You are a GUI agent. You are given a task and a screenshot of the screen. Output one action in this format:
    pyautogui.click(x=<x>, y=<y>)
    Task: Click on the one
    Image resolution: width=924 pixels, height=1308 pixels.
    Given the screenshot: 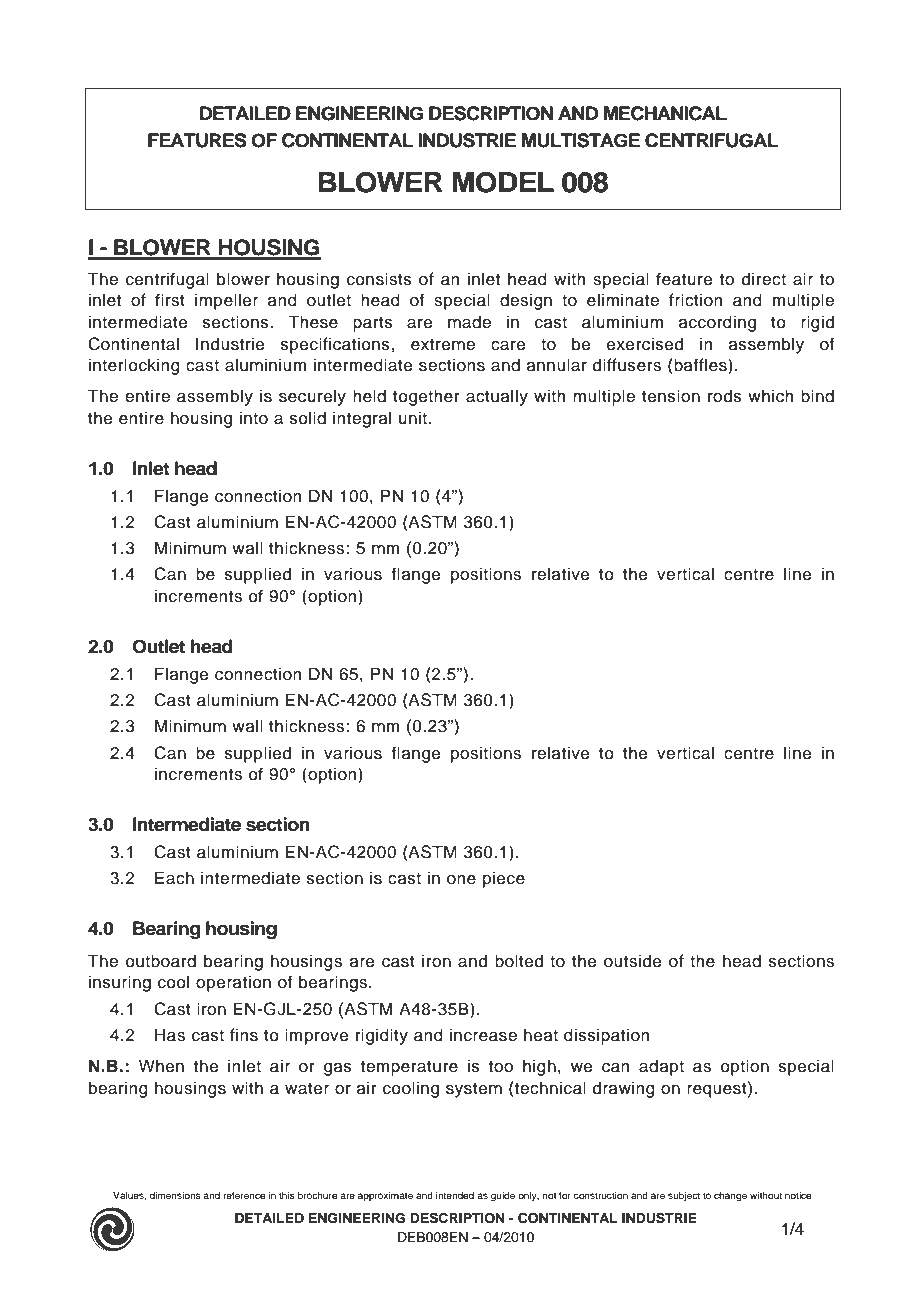 What is the action you would take?
    pyautogui.click(x=461, y=880)
